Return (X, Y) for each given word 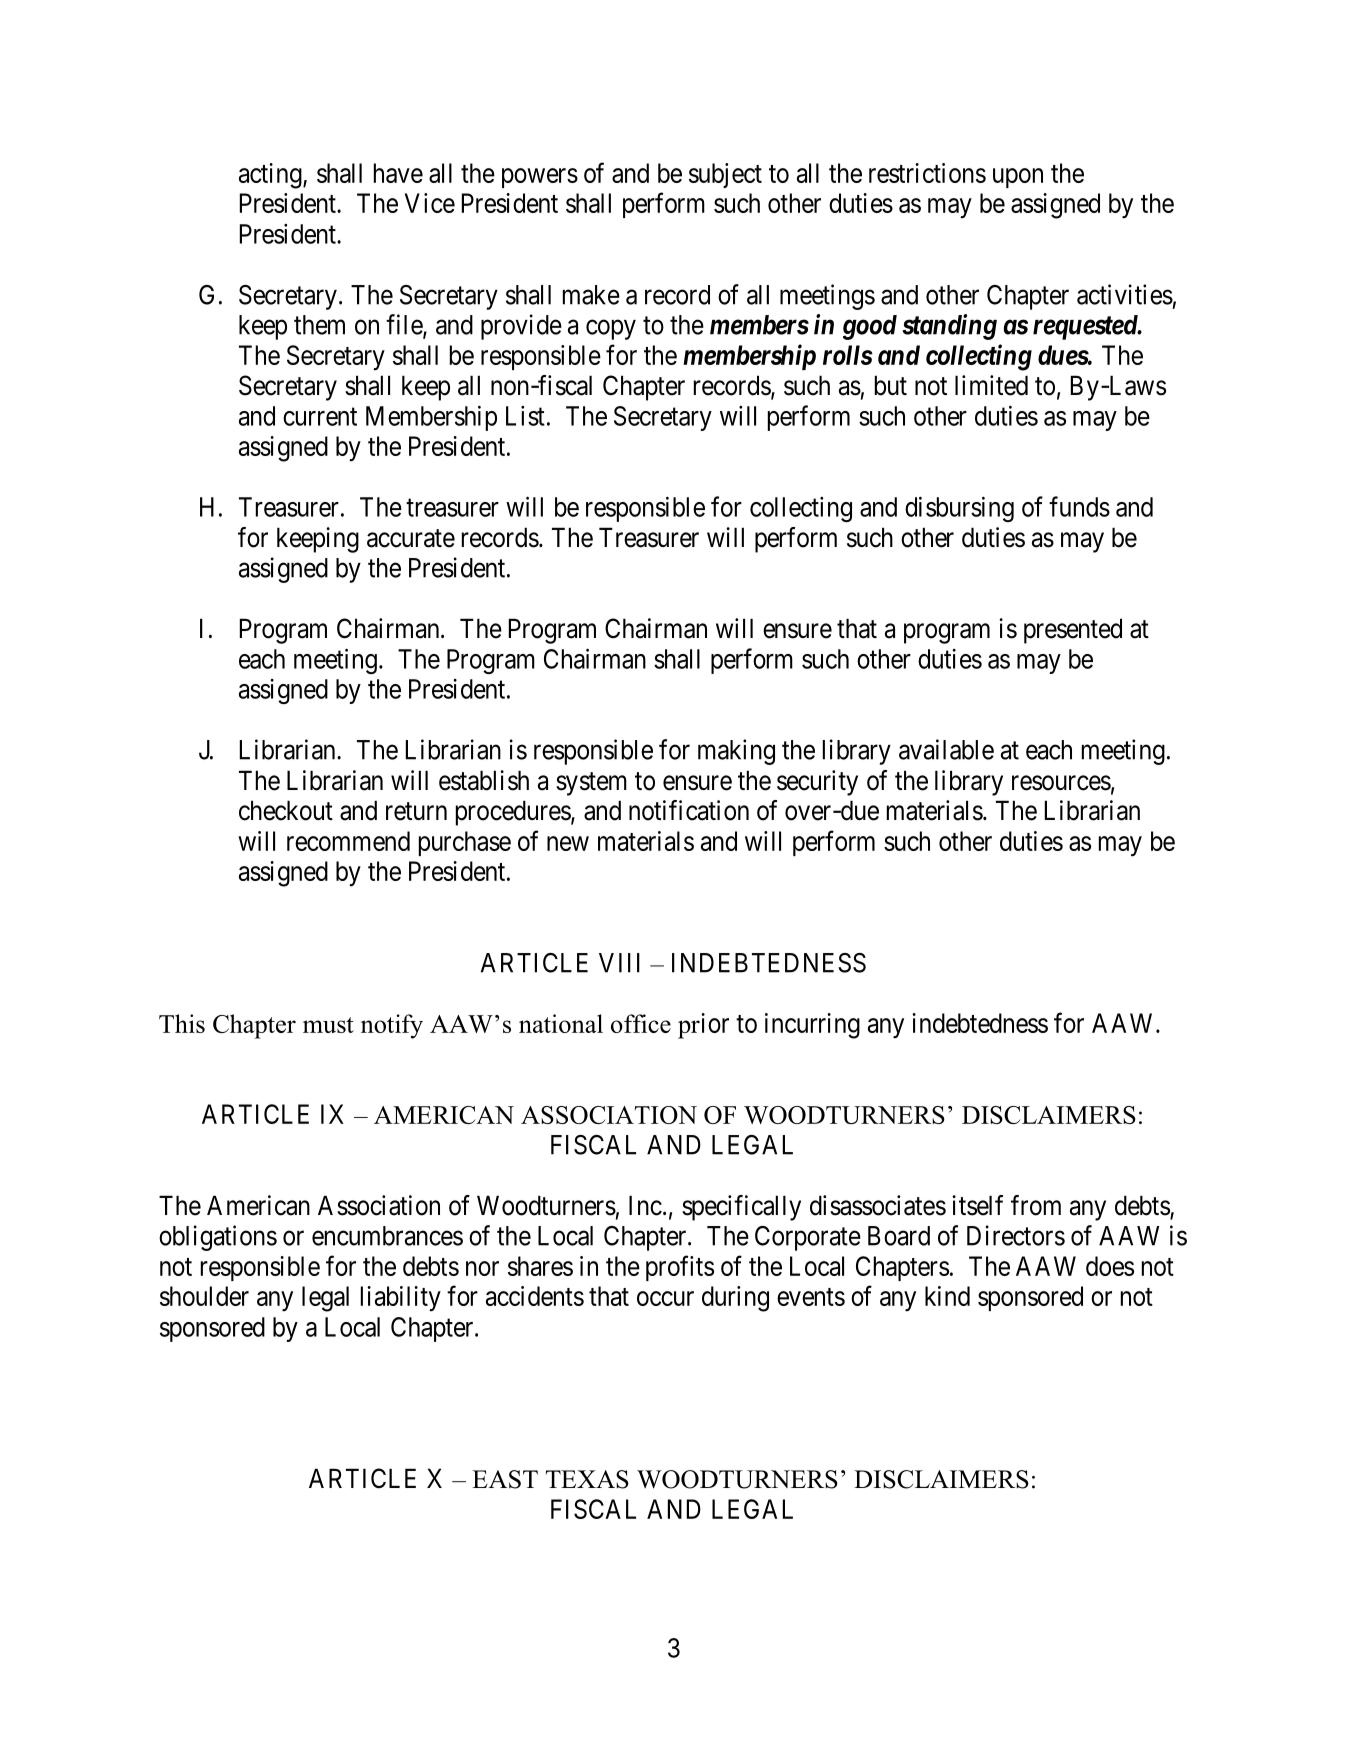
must (328, 1025)
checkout (286, 810)
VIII (619, 963)
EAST (505, 1479)
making (736, 752)
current (320, 417)
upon (1018, 178)
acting (271, 176)
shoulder (204, 1296)
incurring (812, 1026)
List (525, 416)
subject (725, 175)
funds (1079, 506)
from (1036, 1205)
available (946, 749)
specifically (741, 1208)
